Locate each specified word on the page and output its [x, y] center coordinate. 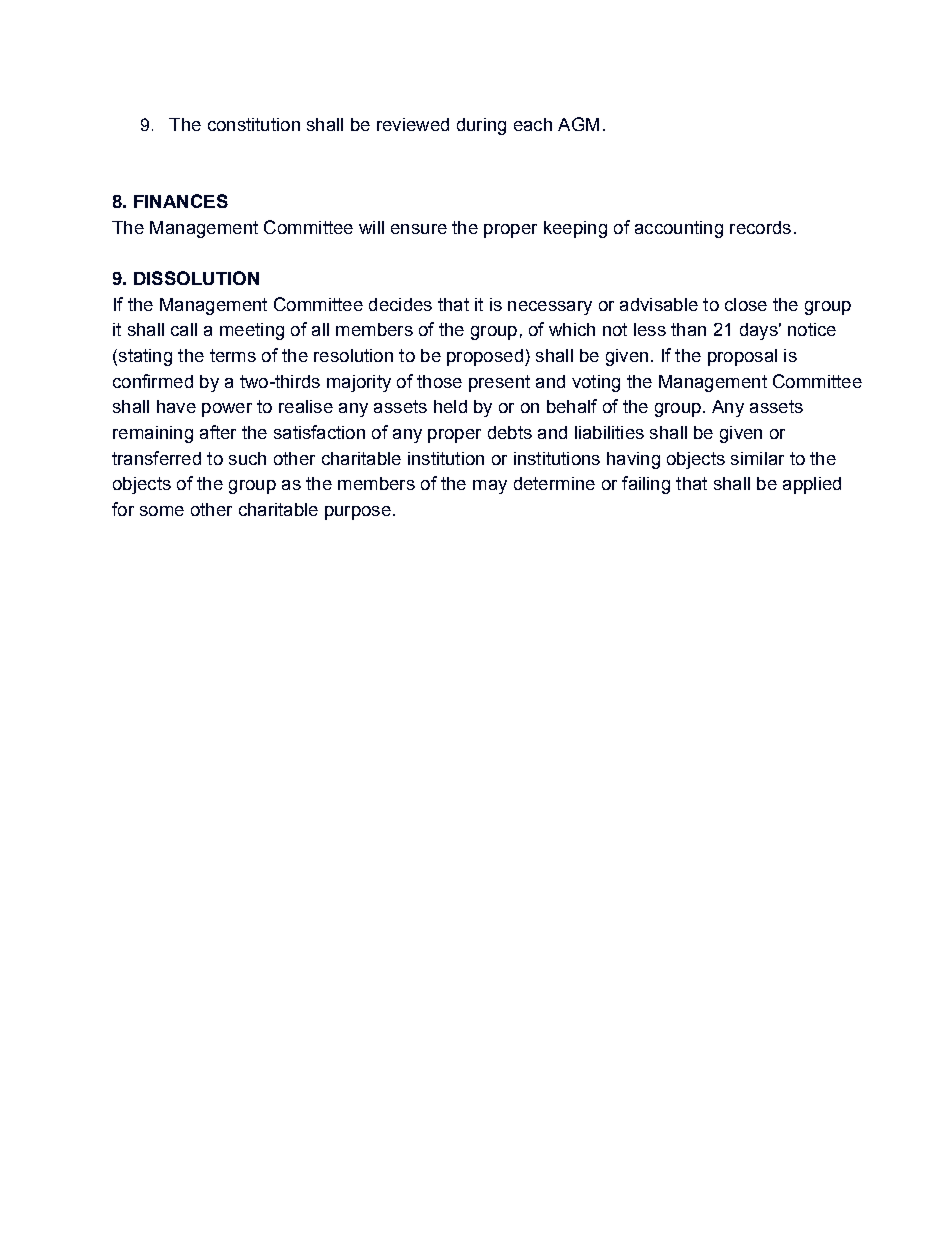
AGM [578, 124]
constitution [254, 124]
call [184, 329]
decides [400, 304]
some [162, 511]
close [746, 304]
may [490, 487]
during [481, 126]
